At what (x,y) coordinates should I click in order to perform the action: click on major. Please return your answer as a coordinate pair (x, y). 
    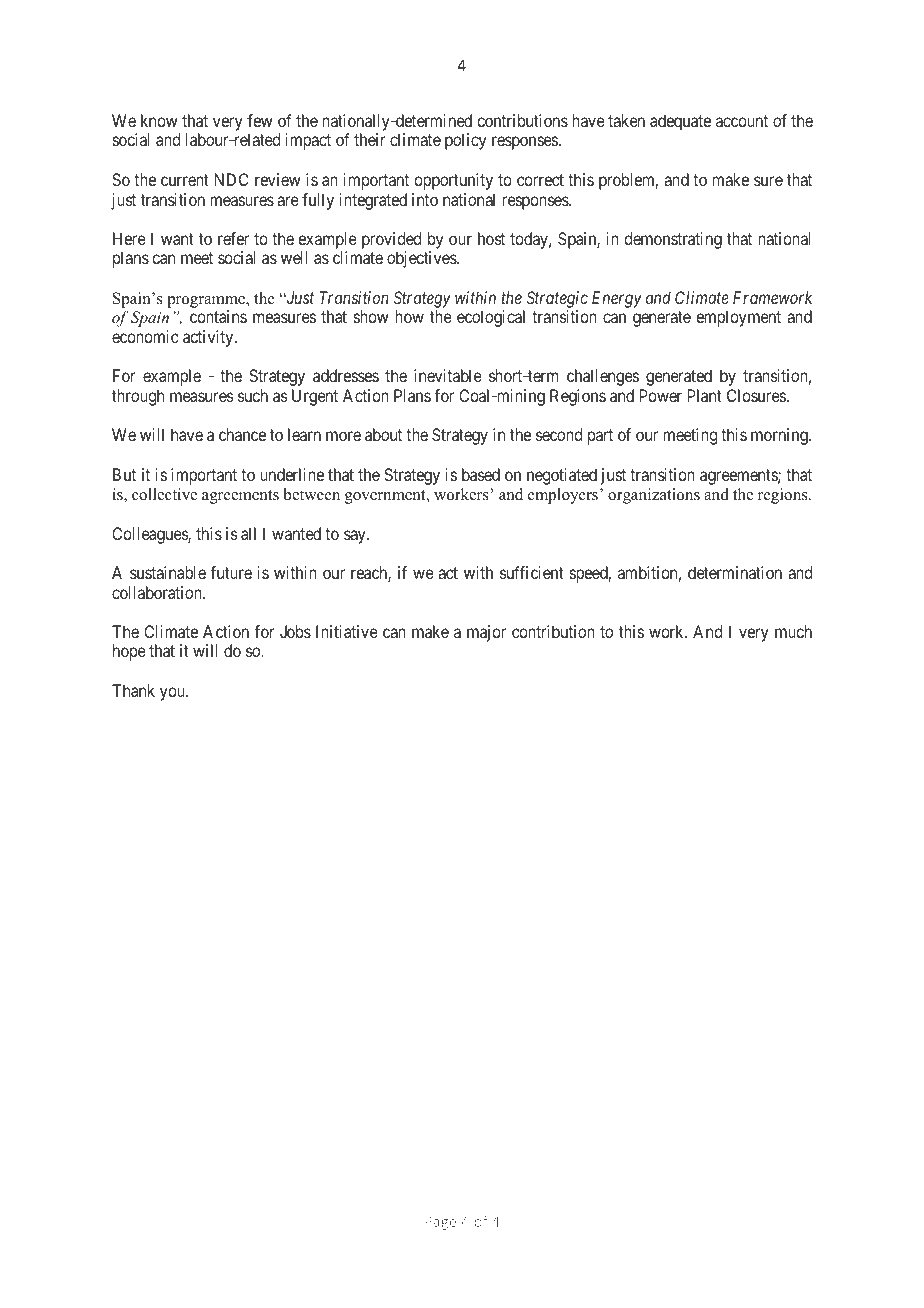
    Looking at the image, I should click on (486, 633).
